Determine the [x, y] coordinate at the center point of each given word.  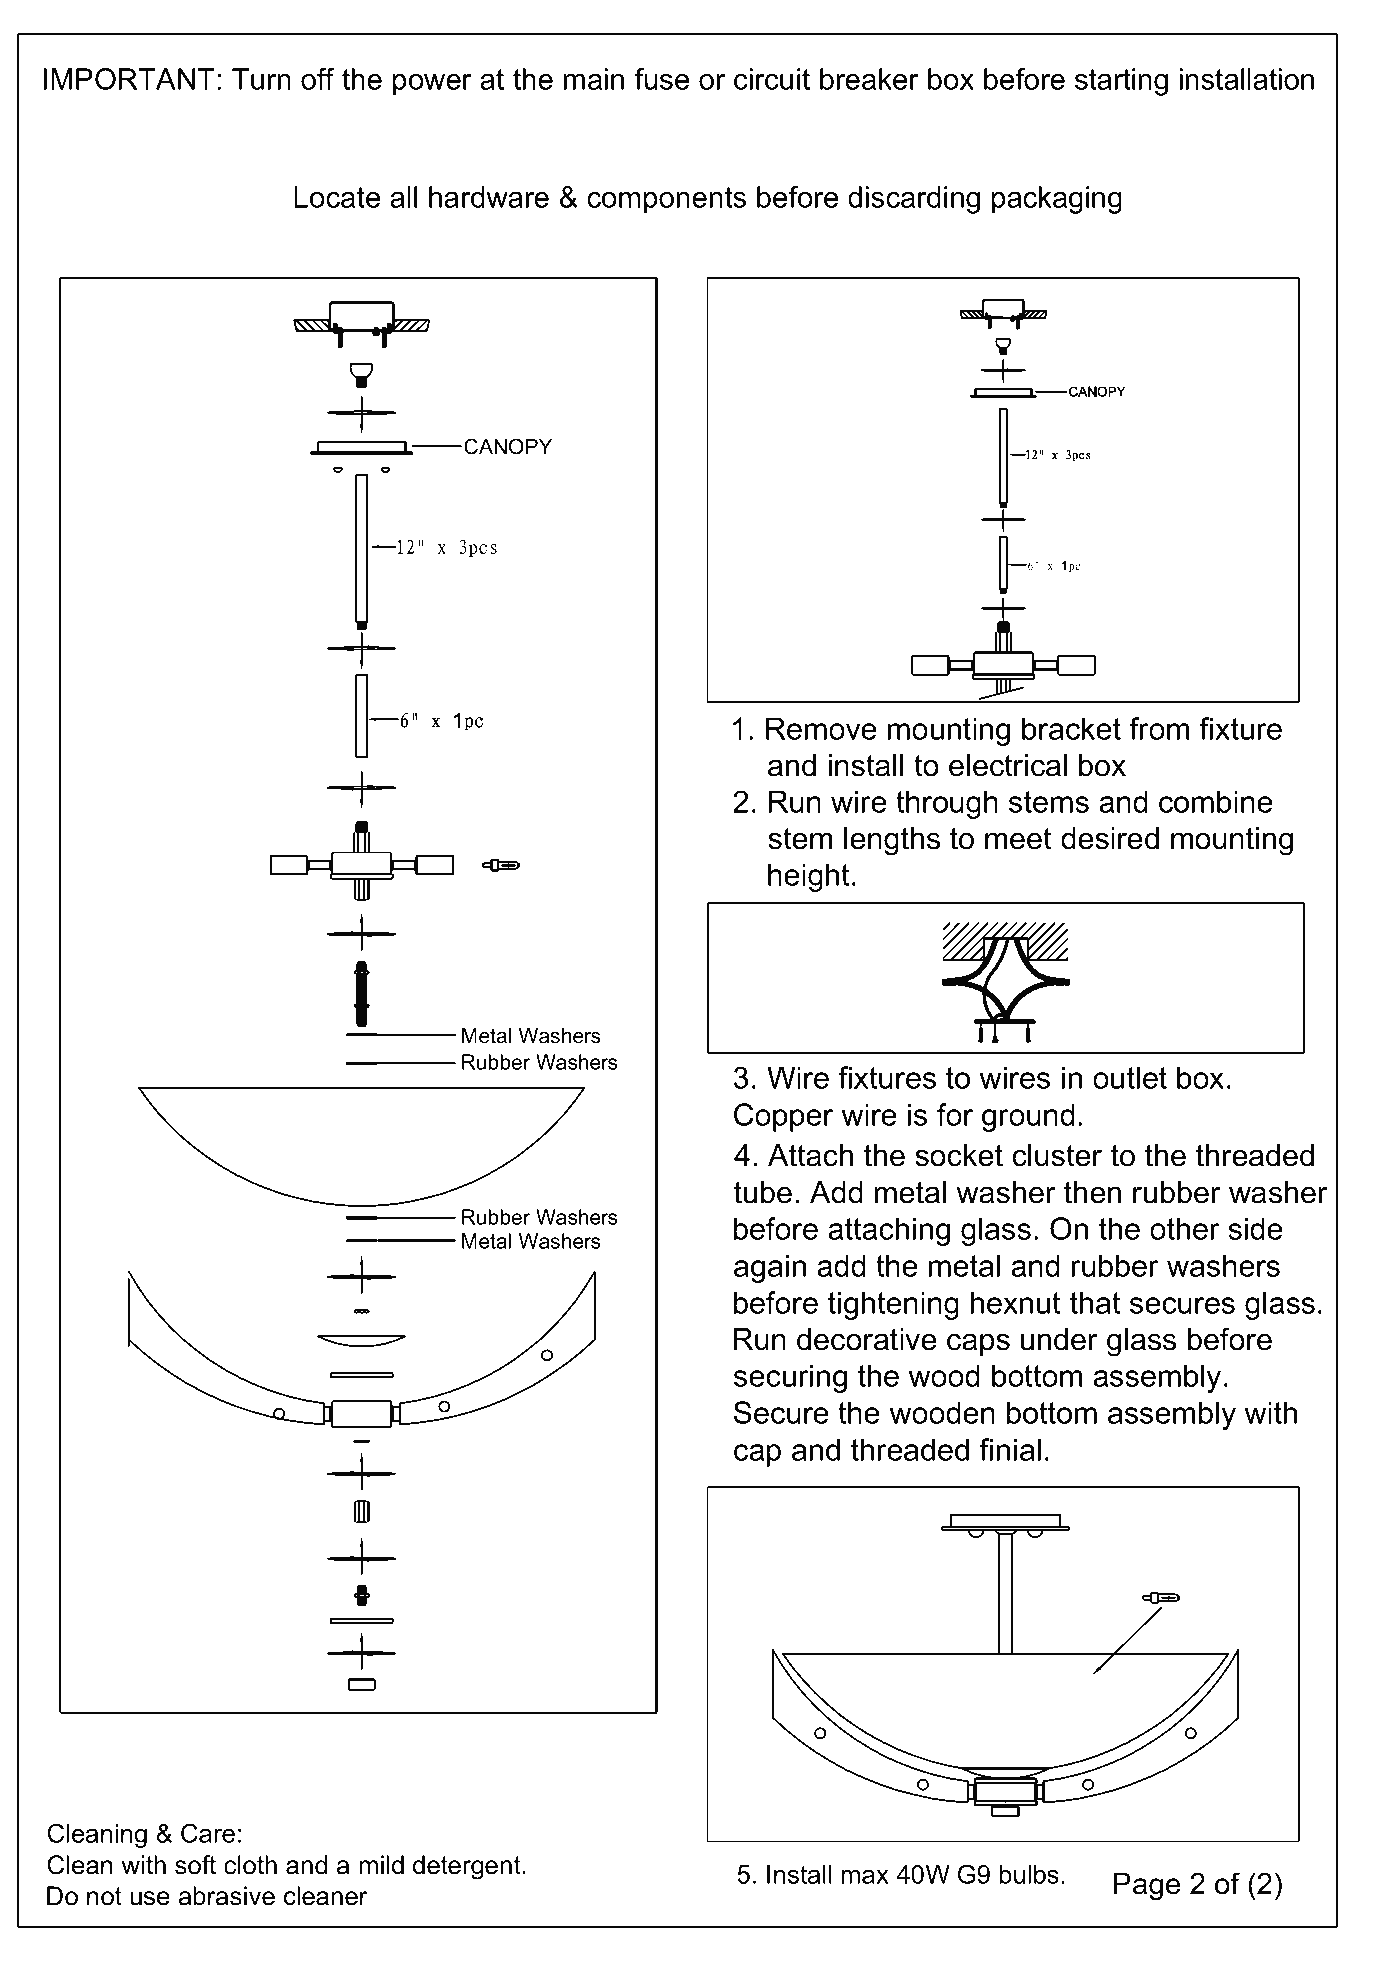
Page [1147, 1886]
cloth [250, 1865]
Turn [261, 79]
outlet [1130, 1077]
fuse [661, 79]
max [865, 1877]
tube [763, 1192]
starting [1121, 82]
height [808, 877]
